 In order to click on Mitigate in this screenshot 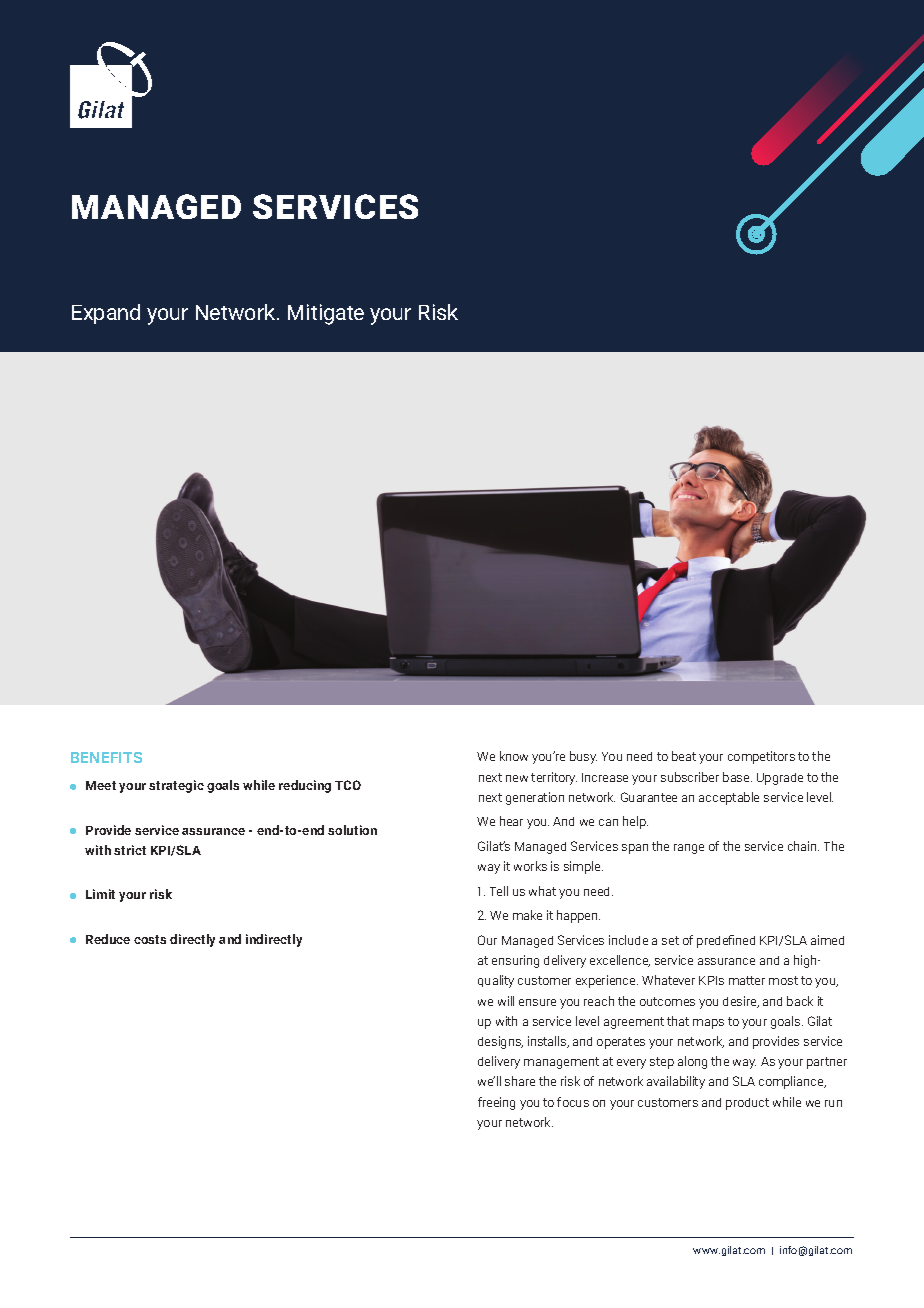, I will do `click(326, 314)`.
